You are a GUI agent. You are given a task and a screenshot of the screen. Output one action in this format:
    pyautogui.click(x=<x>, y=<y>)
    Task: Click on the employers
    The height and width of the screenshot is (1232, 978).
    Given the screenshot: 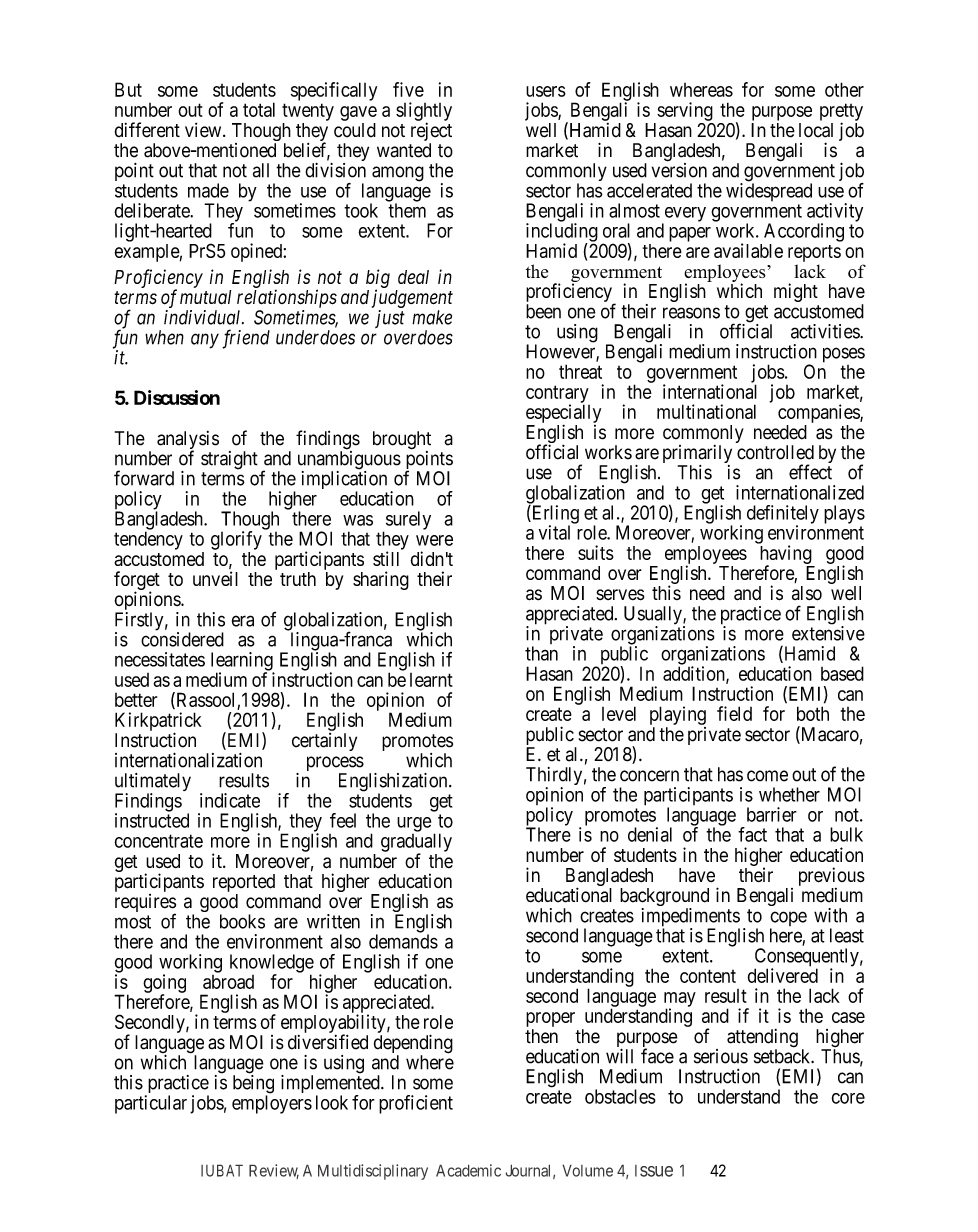 What is the action you would take?
    pyautogui.click(x=272, y=1104)
